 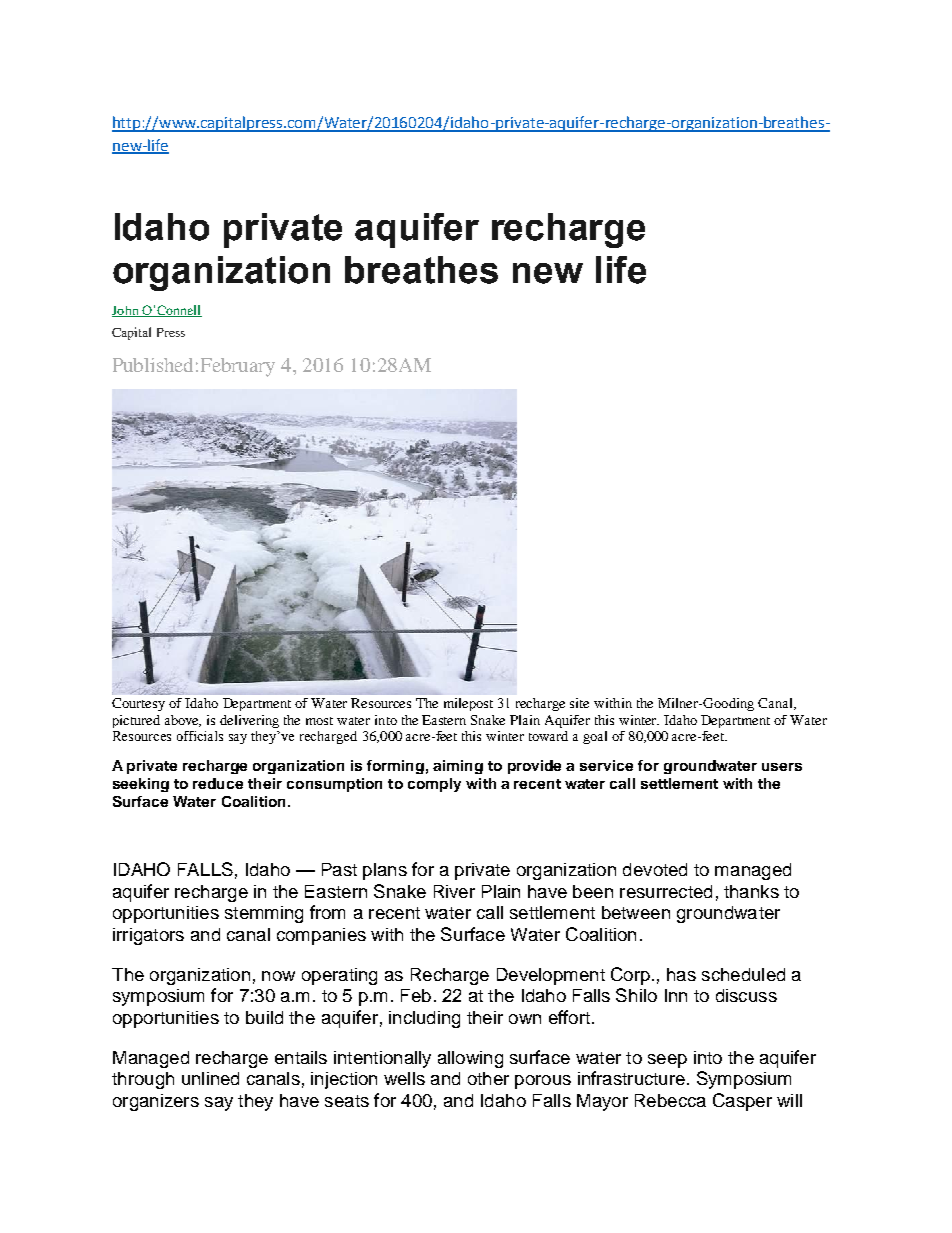 What do you see at coordinates (742, 1102) in the screenshot?
I see `Casper` at bounding box center [742, 1102].
